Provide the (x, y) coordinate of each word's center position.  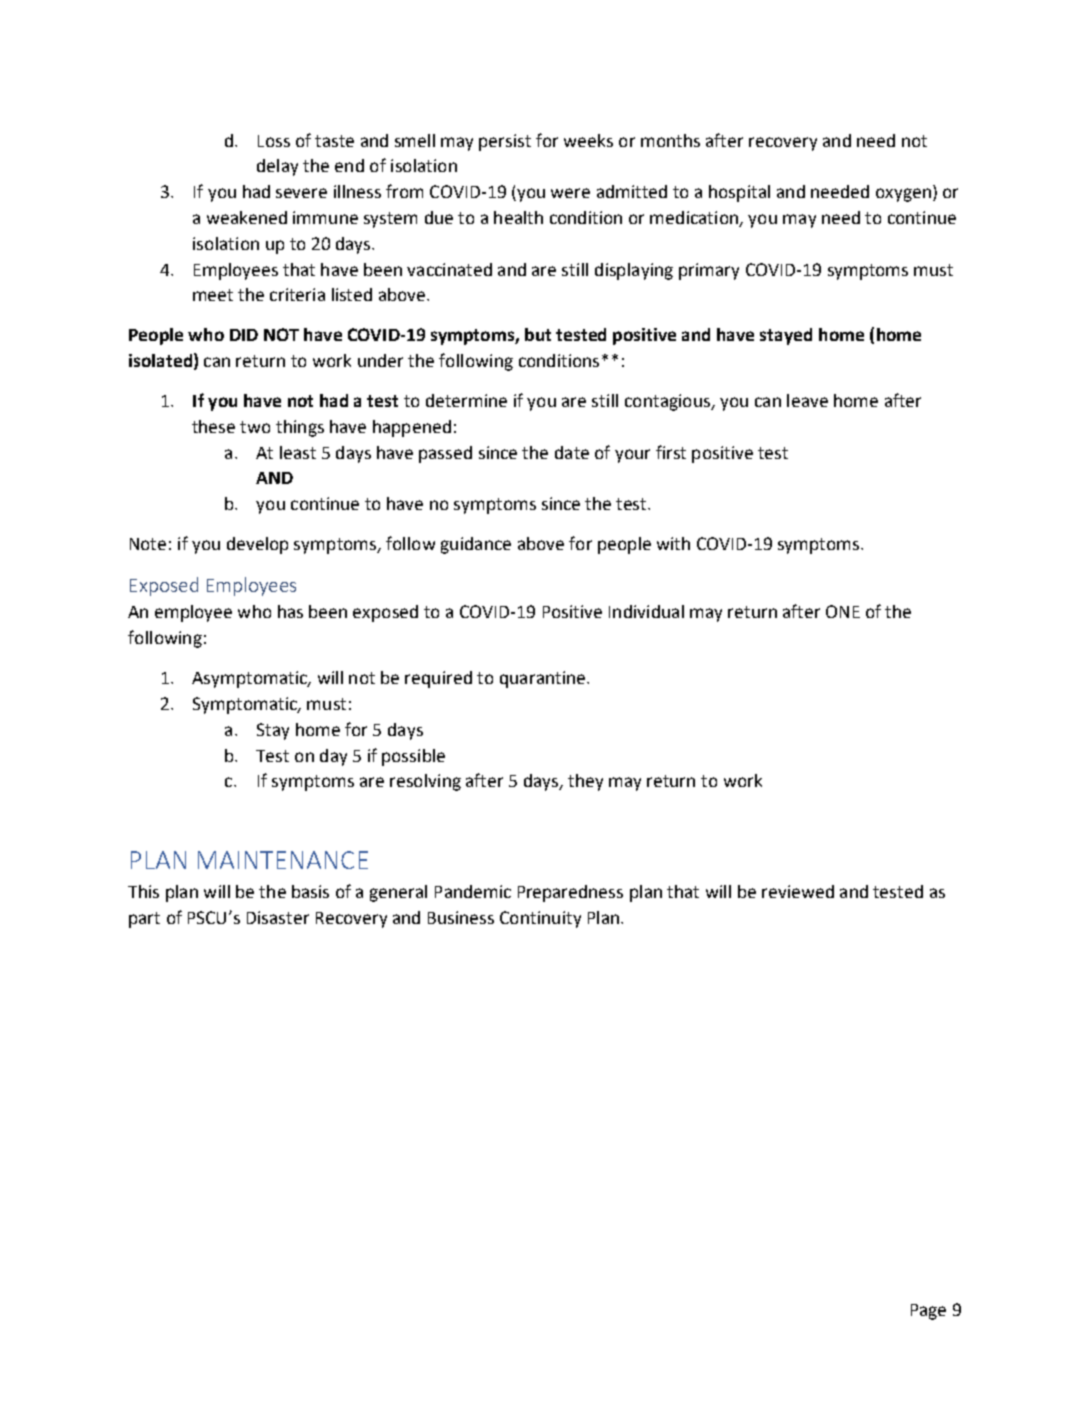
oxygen (903, 195)
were (570, 193)
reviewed (798, 891)
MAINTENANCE (283, 860)
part (144, 920)
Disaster (278, 917)
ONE (843, 611)
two (255, 427)
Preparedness (570, 893)
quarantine (544, 679)
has (290, 611)
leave (807, 400)
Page (928, 1312)
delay (277, 167)
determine (466, 400)
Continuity (540, 919)
